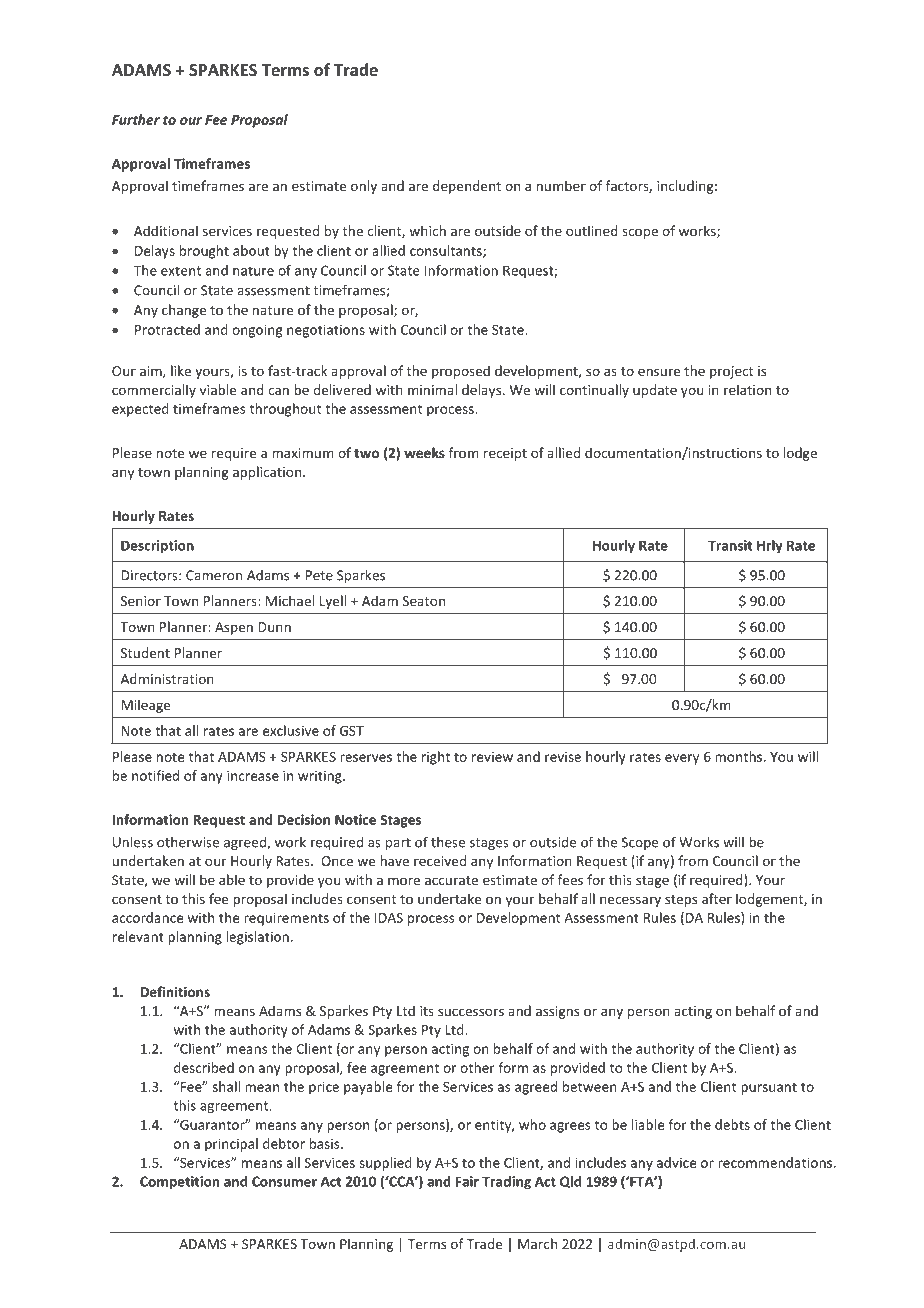 The height and width of the document is (1308, 924). I want to click on dependent, so click(467, 187).
